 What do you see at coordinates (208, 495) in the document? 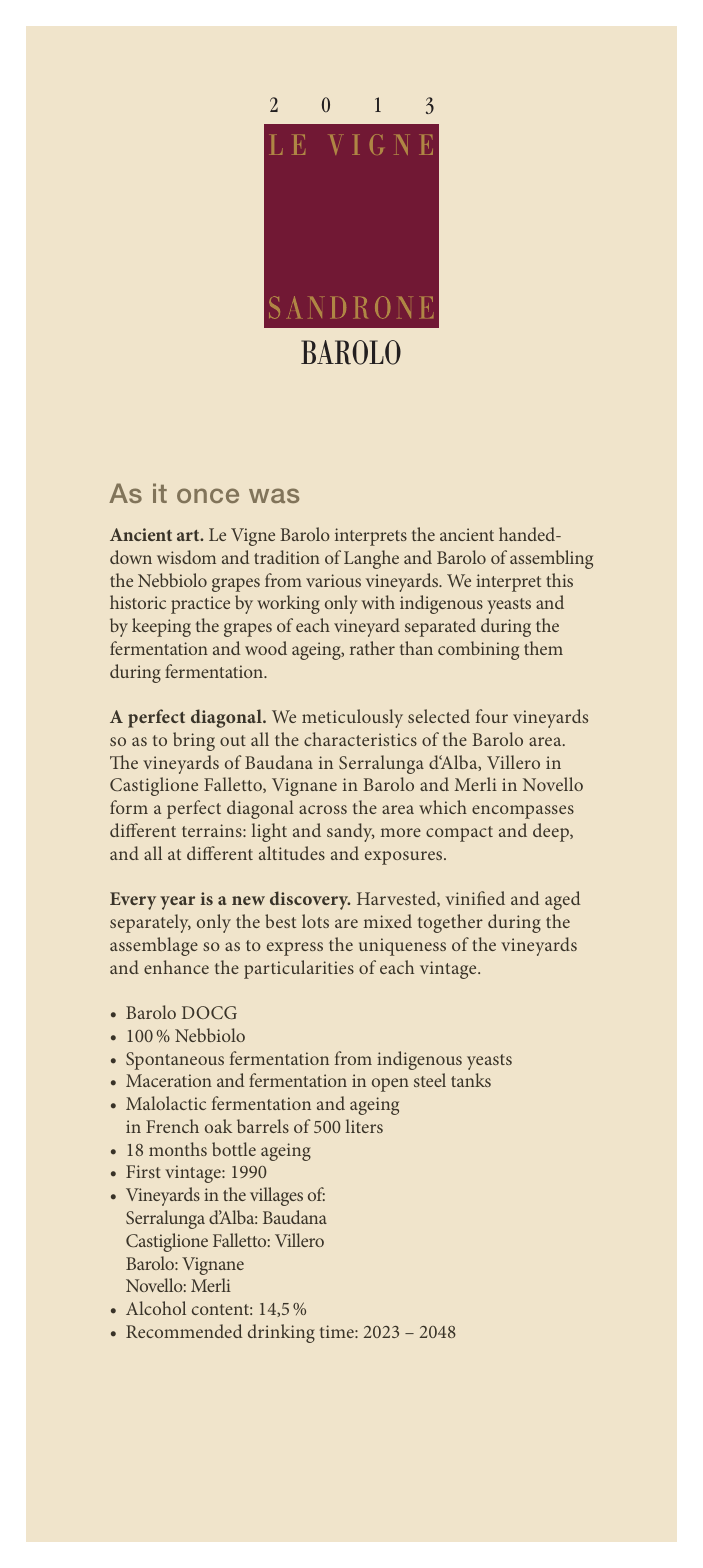
I see `once` at bounding box center [208, 495].
